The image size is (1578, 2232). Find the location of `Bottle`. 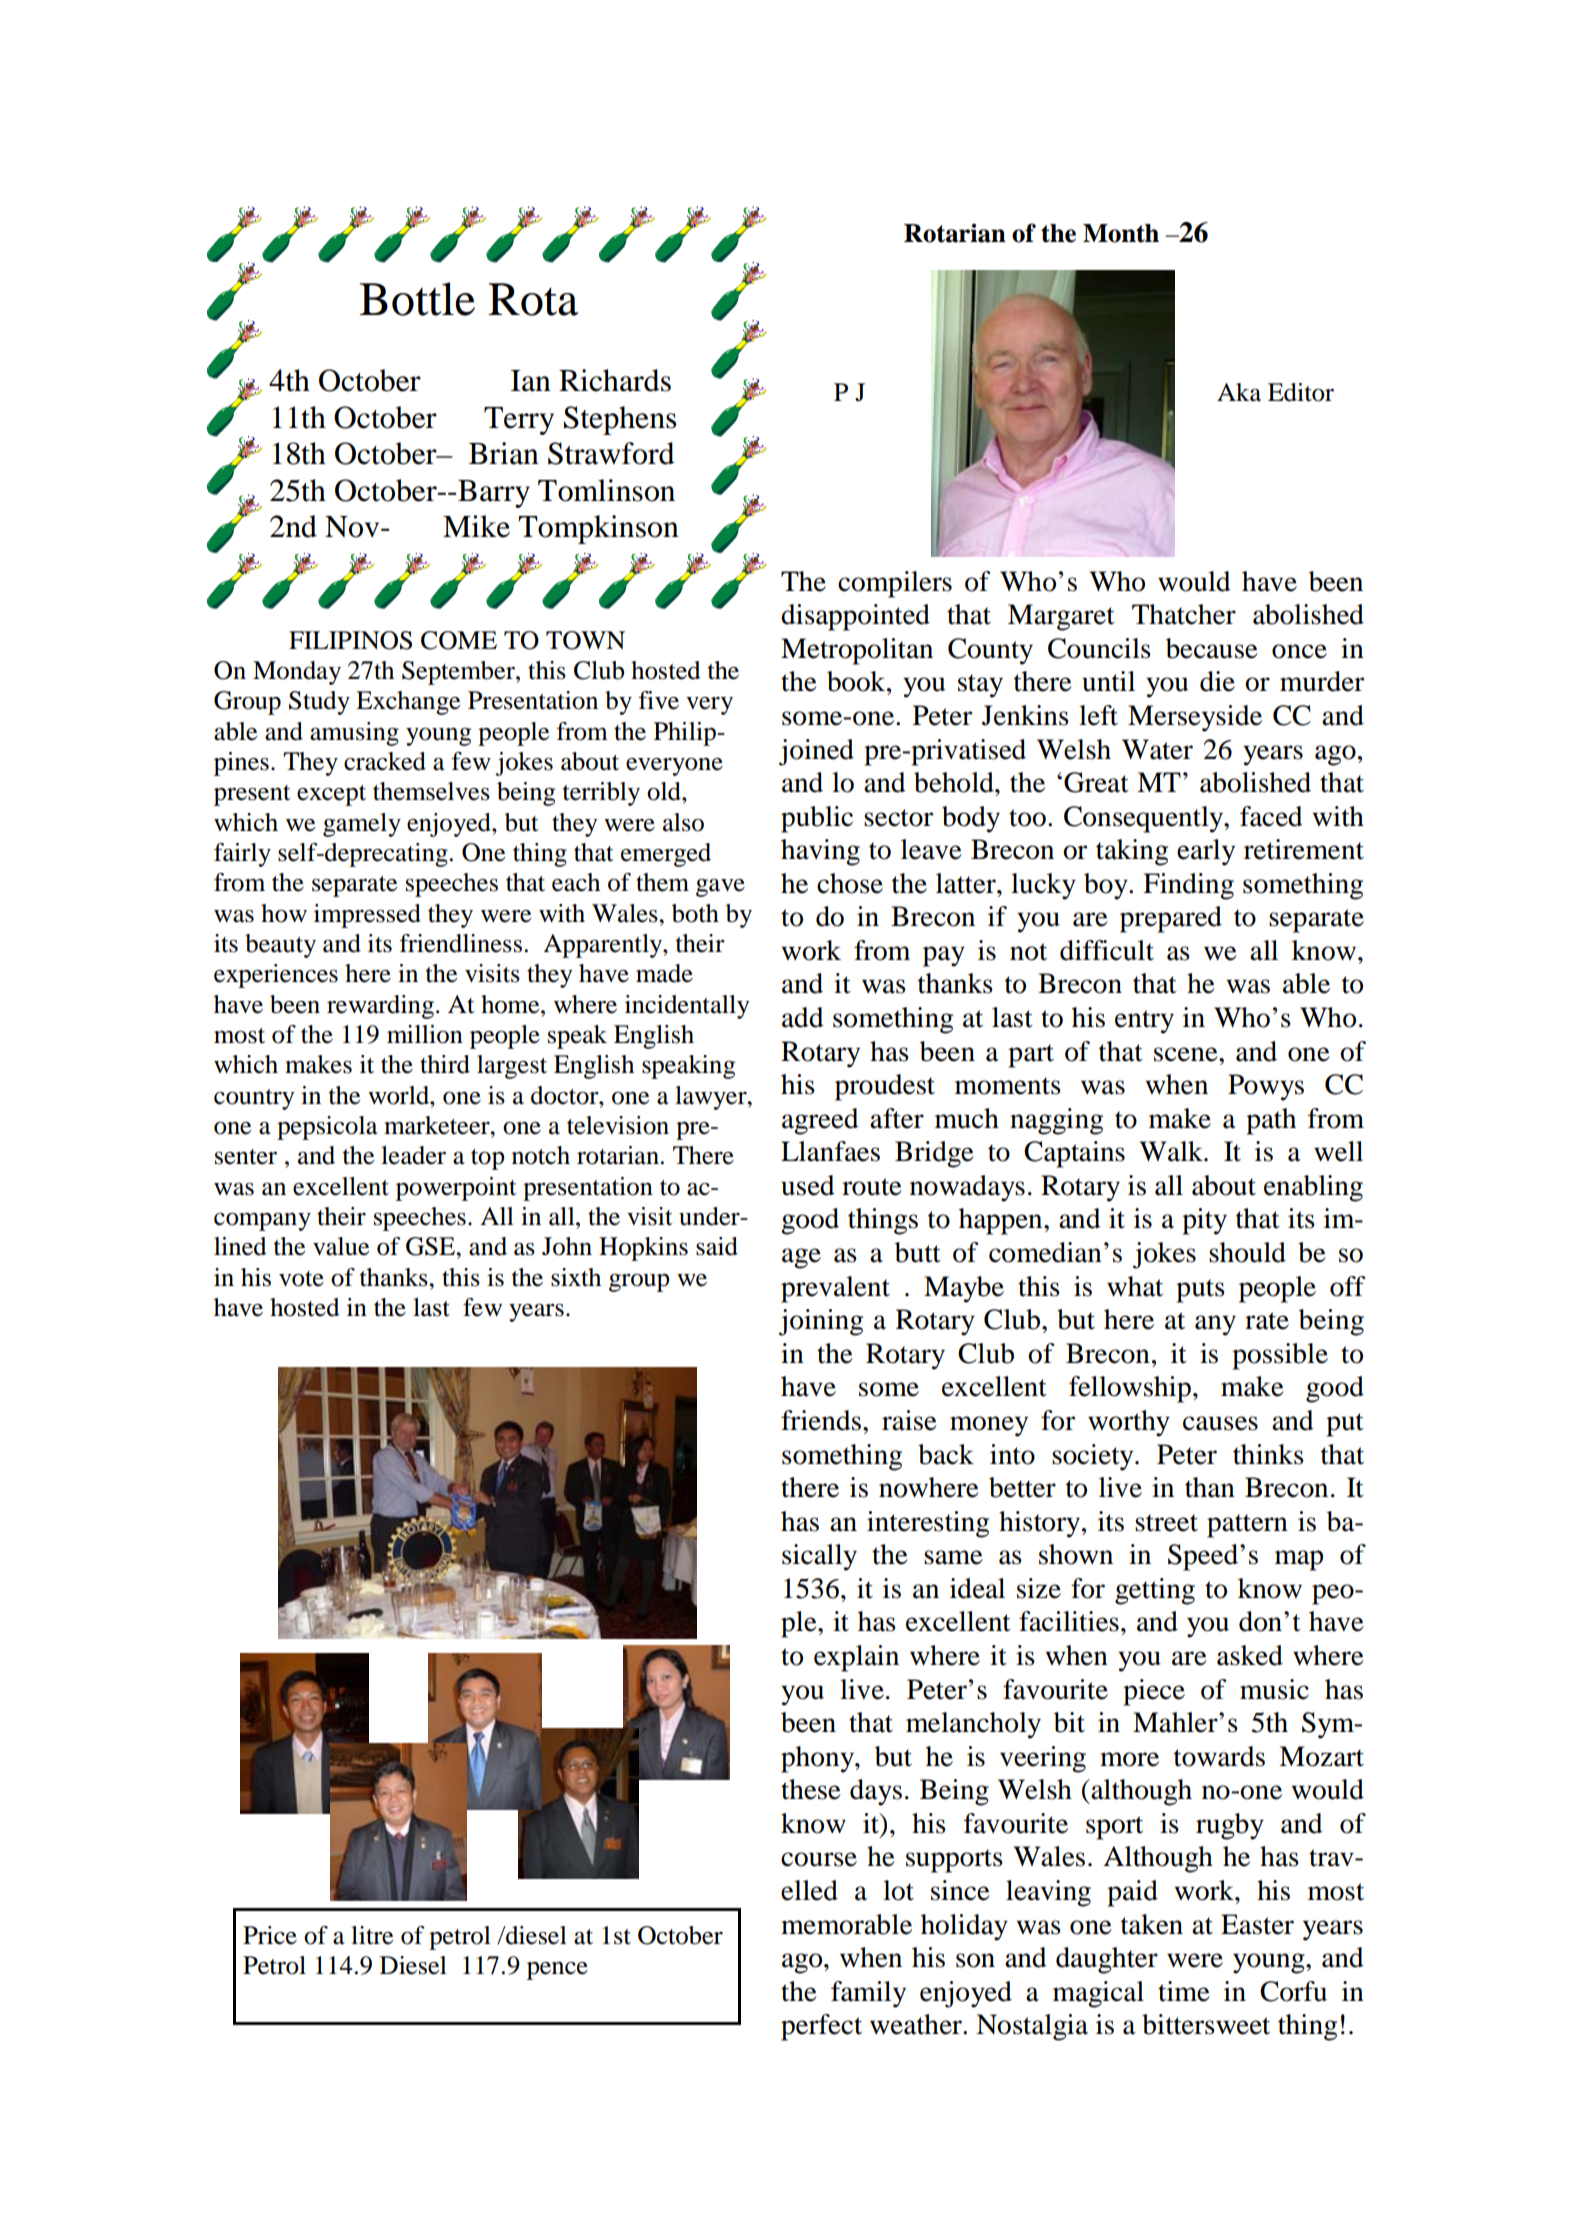

Bottle is located at coordinates (417, 299).
